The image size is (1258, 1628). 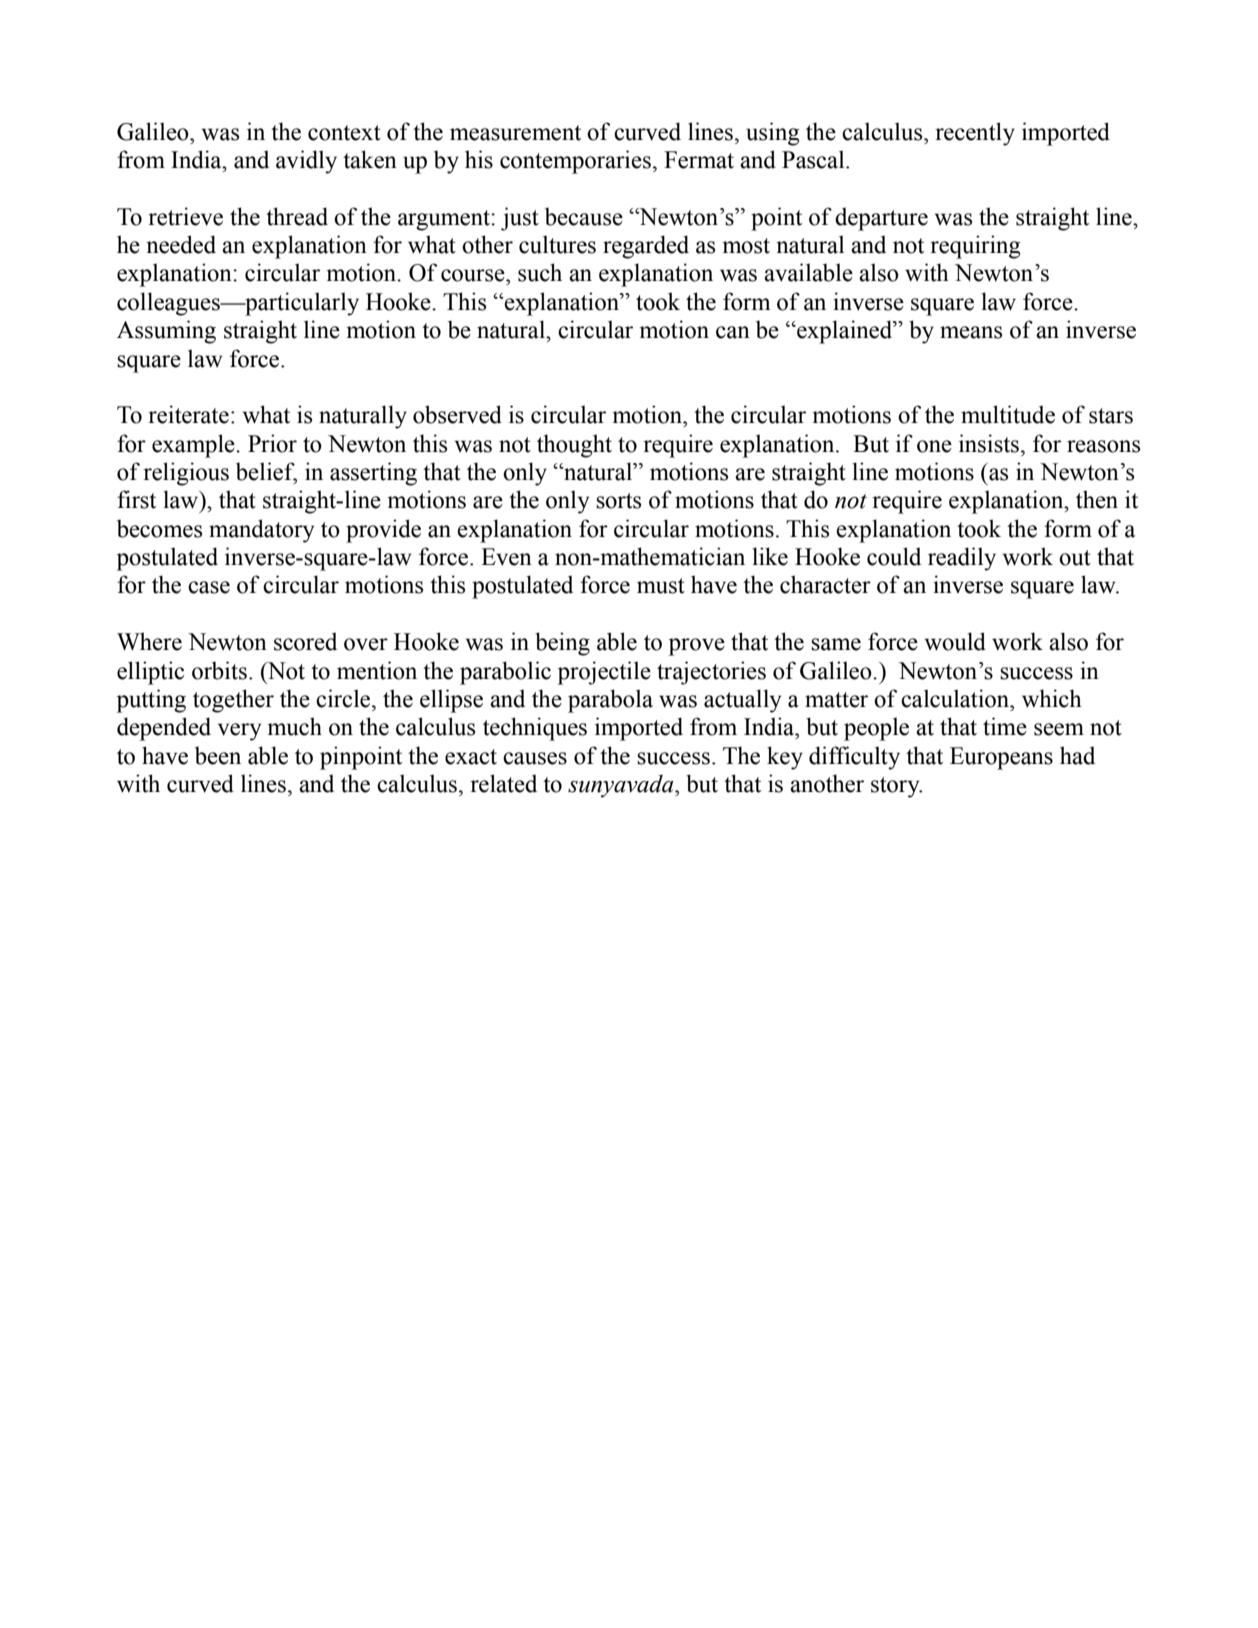 I want to click on means, so click(x=971, y=332).
